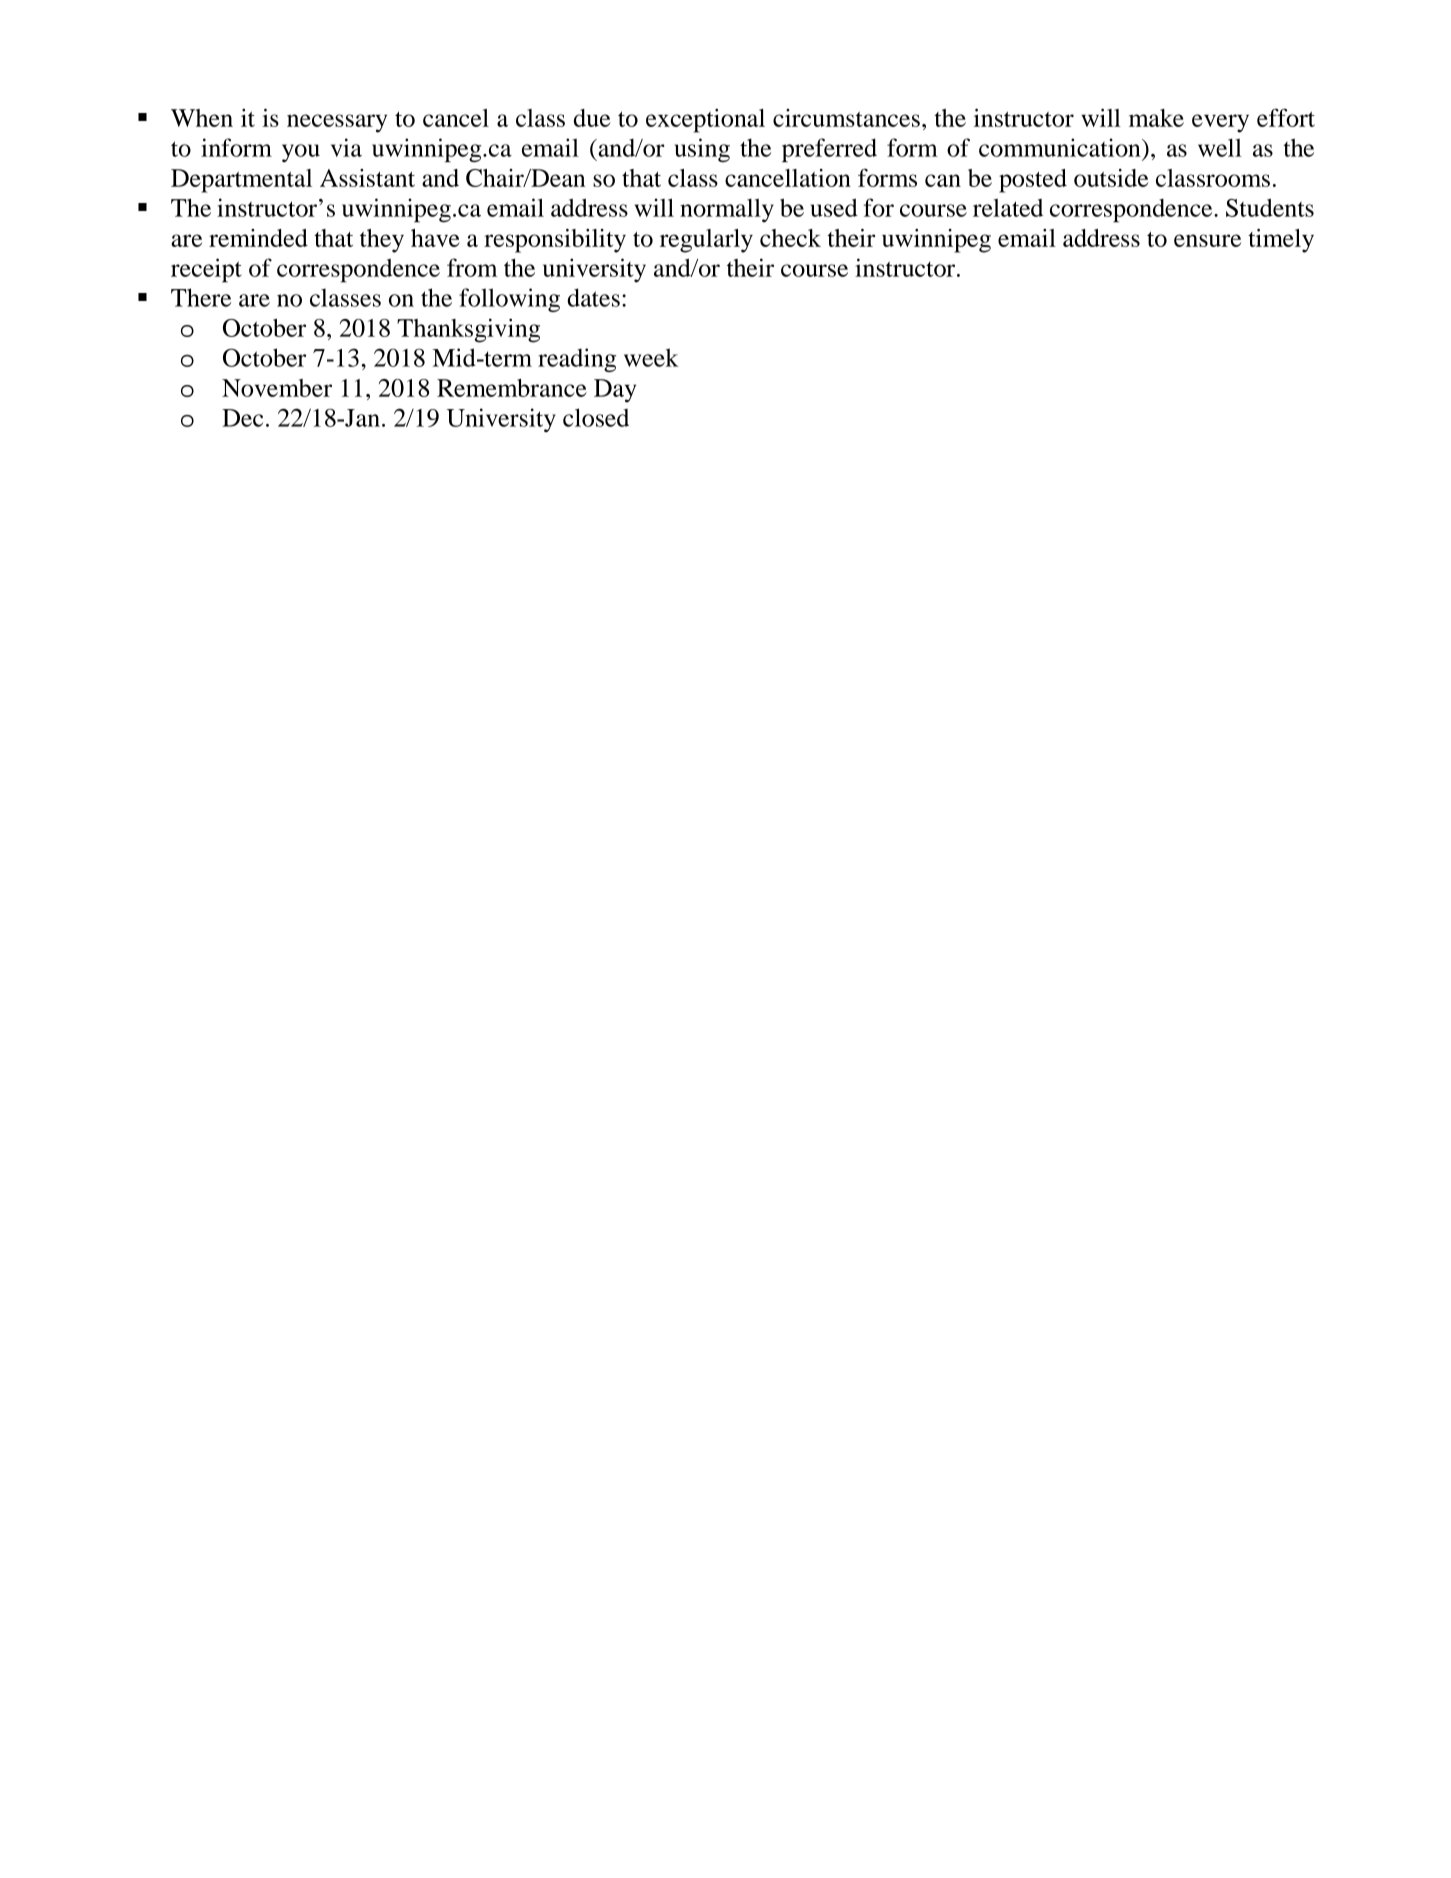 This screenshot has width=1451, height=1878. What do you see at coordinates (705, 121) in the screenshot?
I see `exceptional` at bounding box center [705, 121].
